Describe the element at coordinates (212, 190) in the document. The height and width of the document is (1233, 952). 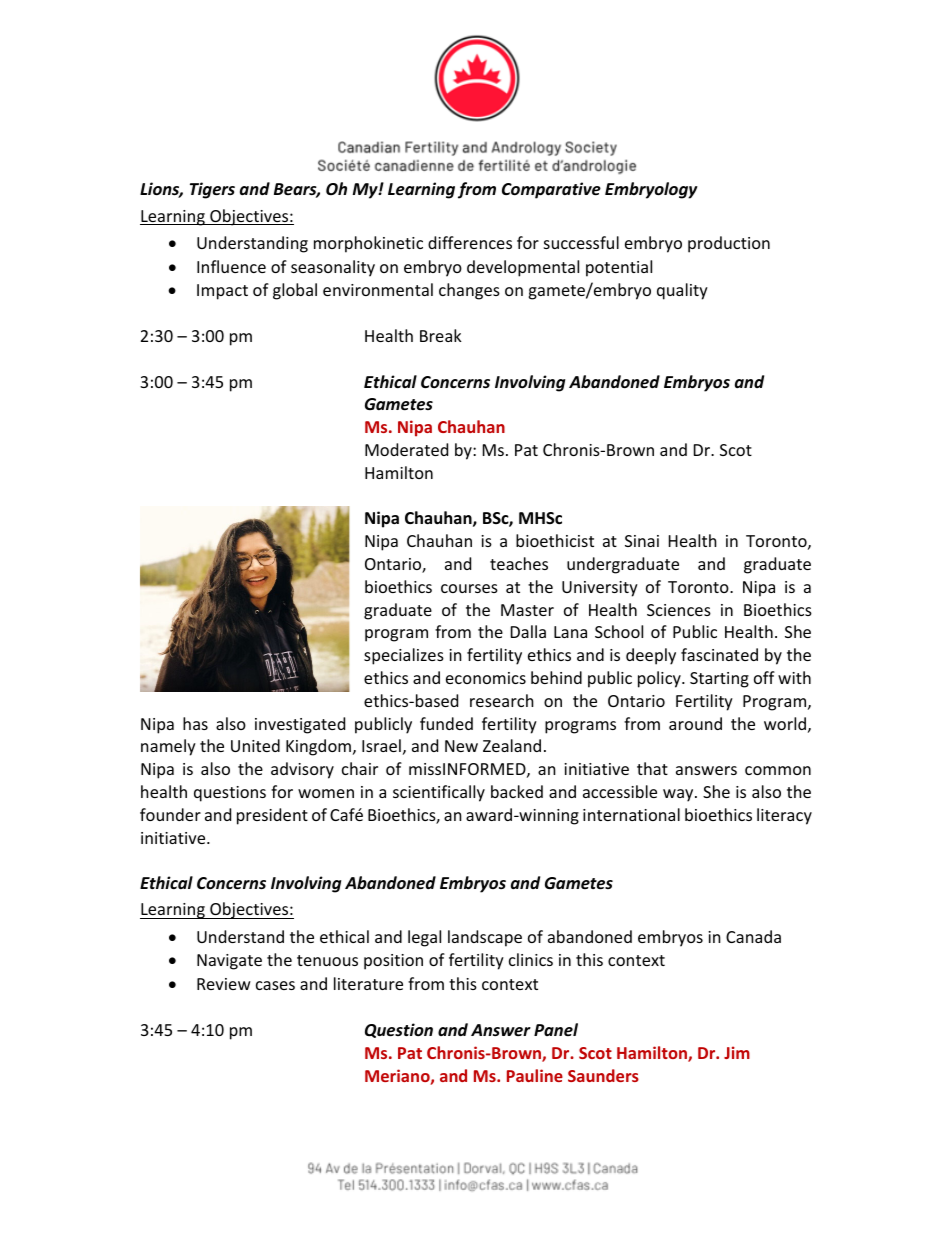
I see `Tigers` at that location.
